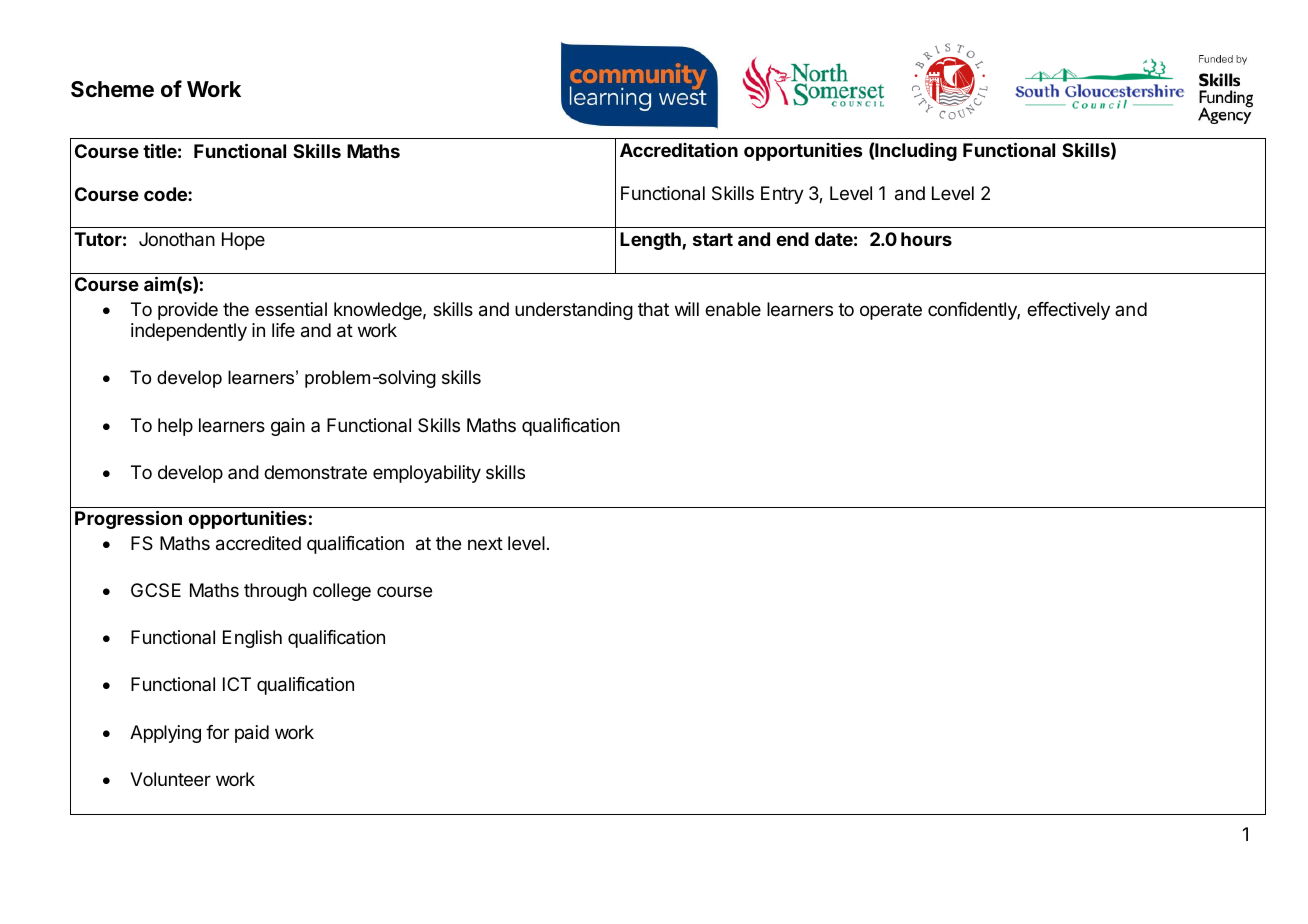  I want to click on operate, so click(891, 311).
